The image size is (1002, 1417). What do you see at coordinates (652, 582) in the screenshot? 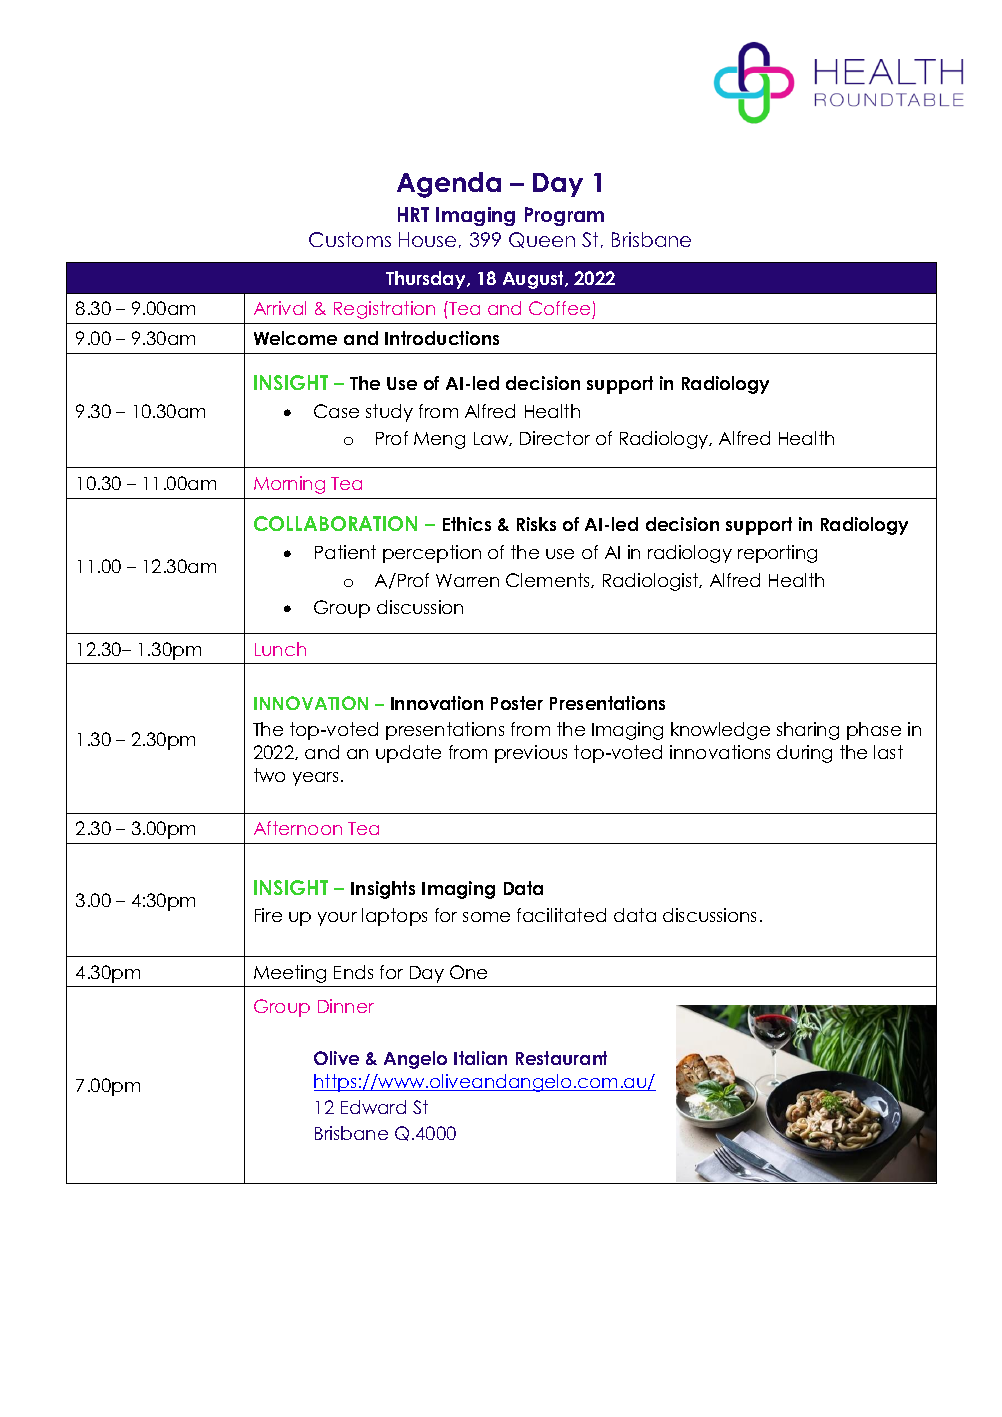
I see `Radiologist` at bounding box center [652, 582].
